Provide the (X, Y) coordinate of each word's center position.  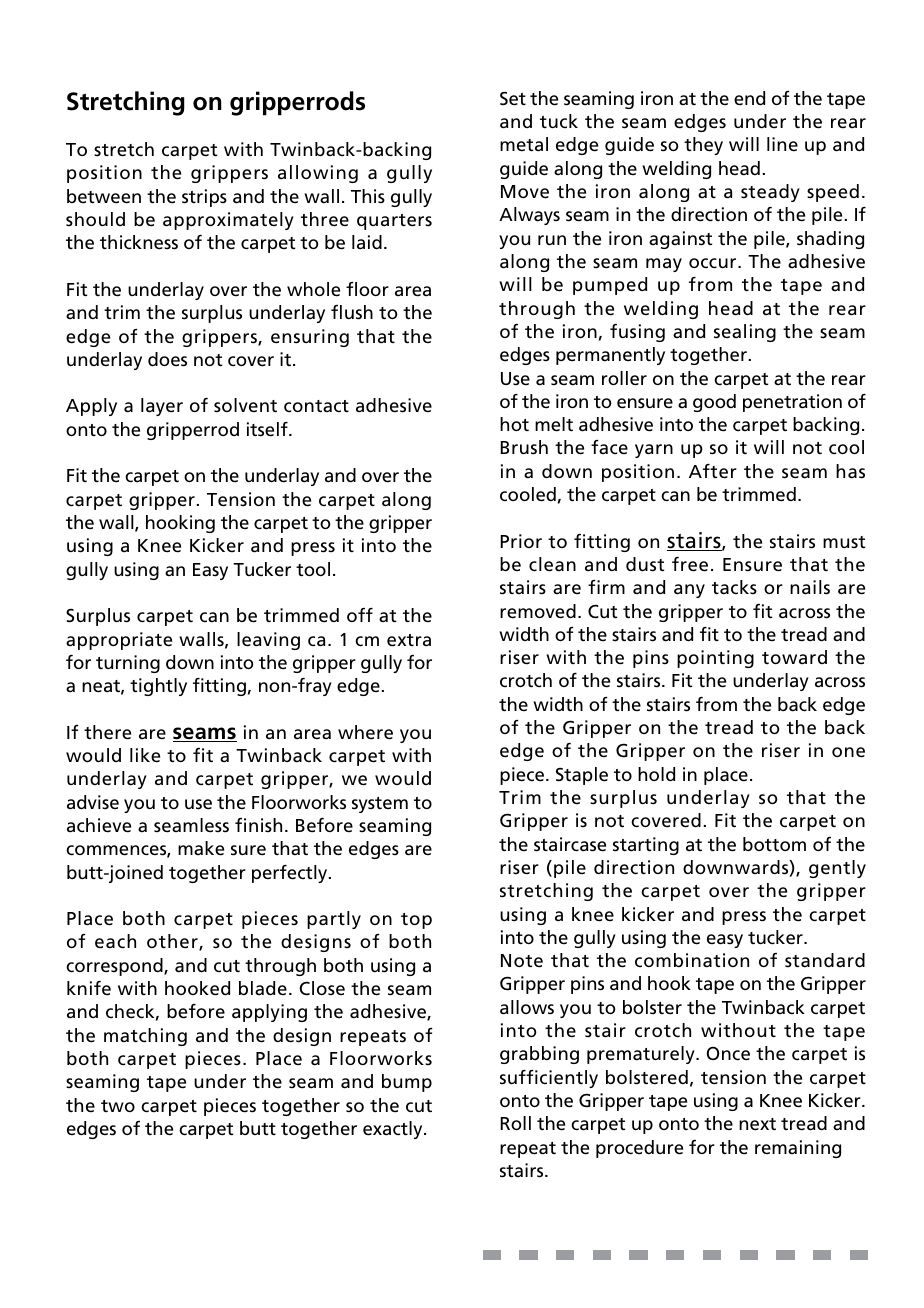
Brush (524, 447)
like (145, 755)
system (380, 805)
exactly (394, 1130)
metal (524, 144)
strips (204, 198)
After (713, 471)
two (118, 1106)
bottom (774, 844)
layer (162, 407)
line (782, 144)
